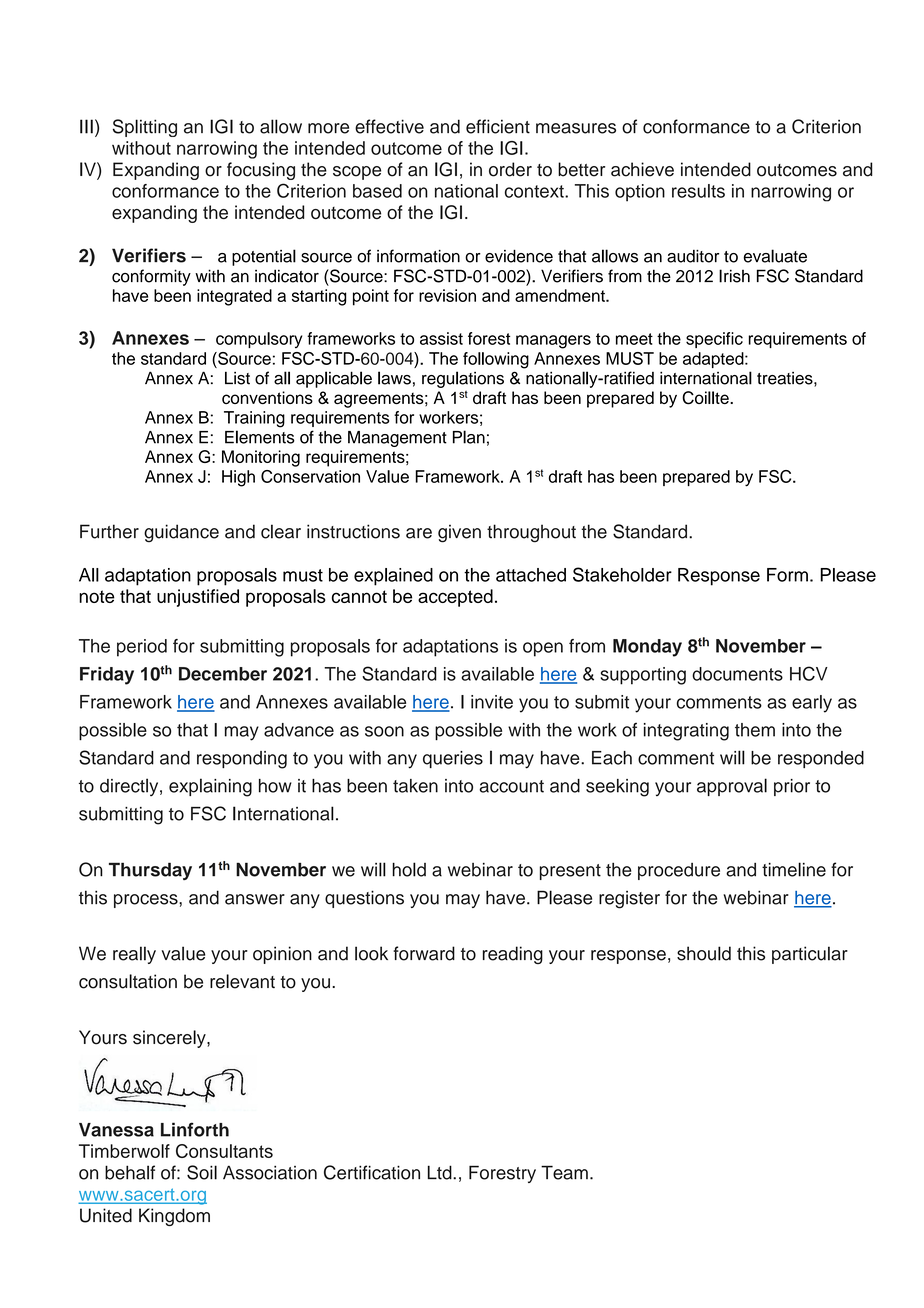  What do you see at coordinates (679, 871) in the screenshot?
I see `procedure` at bounding box center [679, 871].
